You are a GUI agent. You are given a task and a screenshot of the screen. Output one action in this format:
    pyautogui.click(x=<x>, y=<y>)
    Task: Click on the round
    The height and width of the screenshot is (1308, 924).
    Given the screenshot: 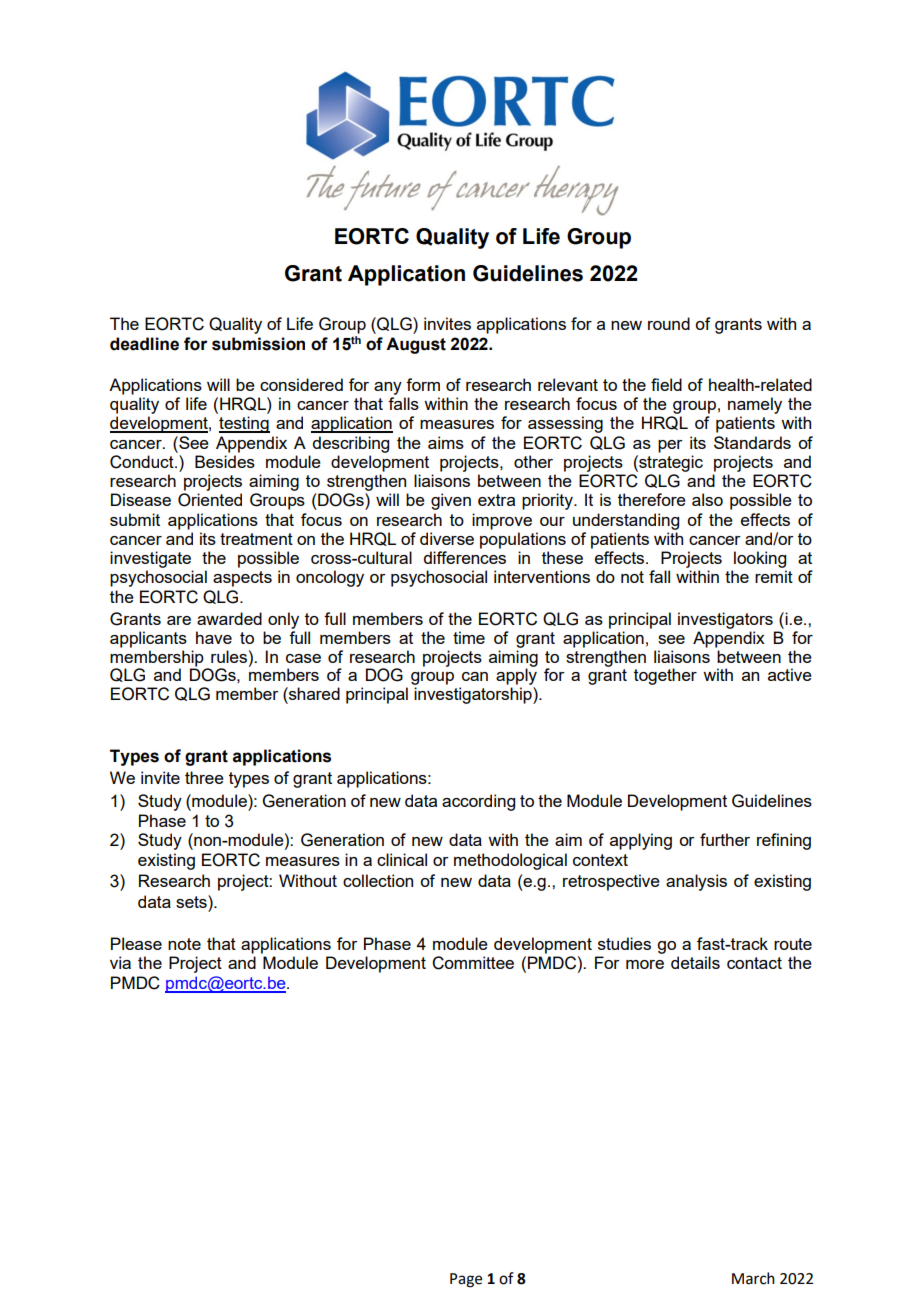 What is the action you would take?
    pyautogui.click(x=669, y=323)
